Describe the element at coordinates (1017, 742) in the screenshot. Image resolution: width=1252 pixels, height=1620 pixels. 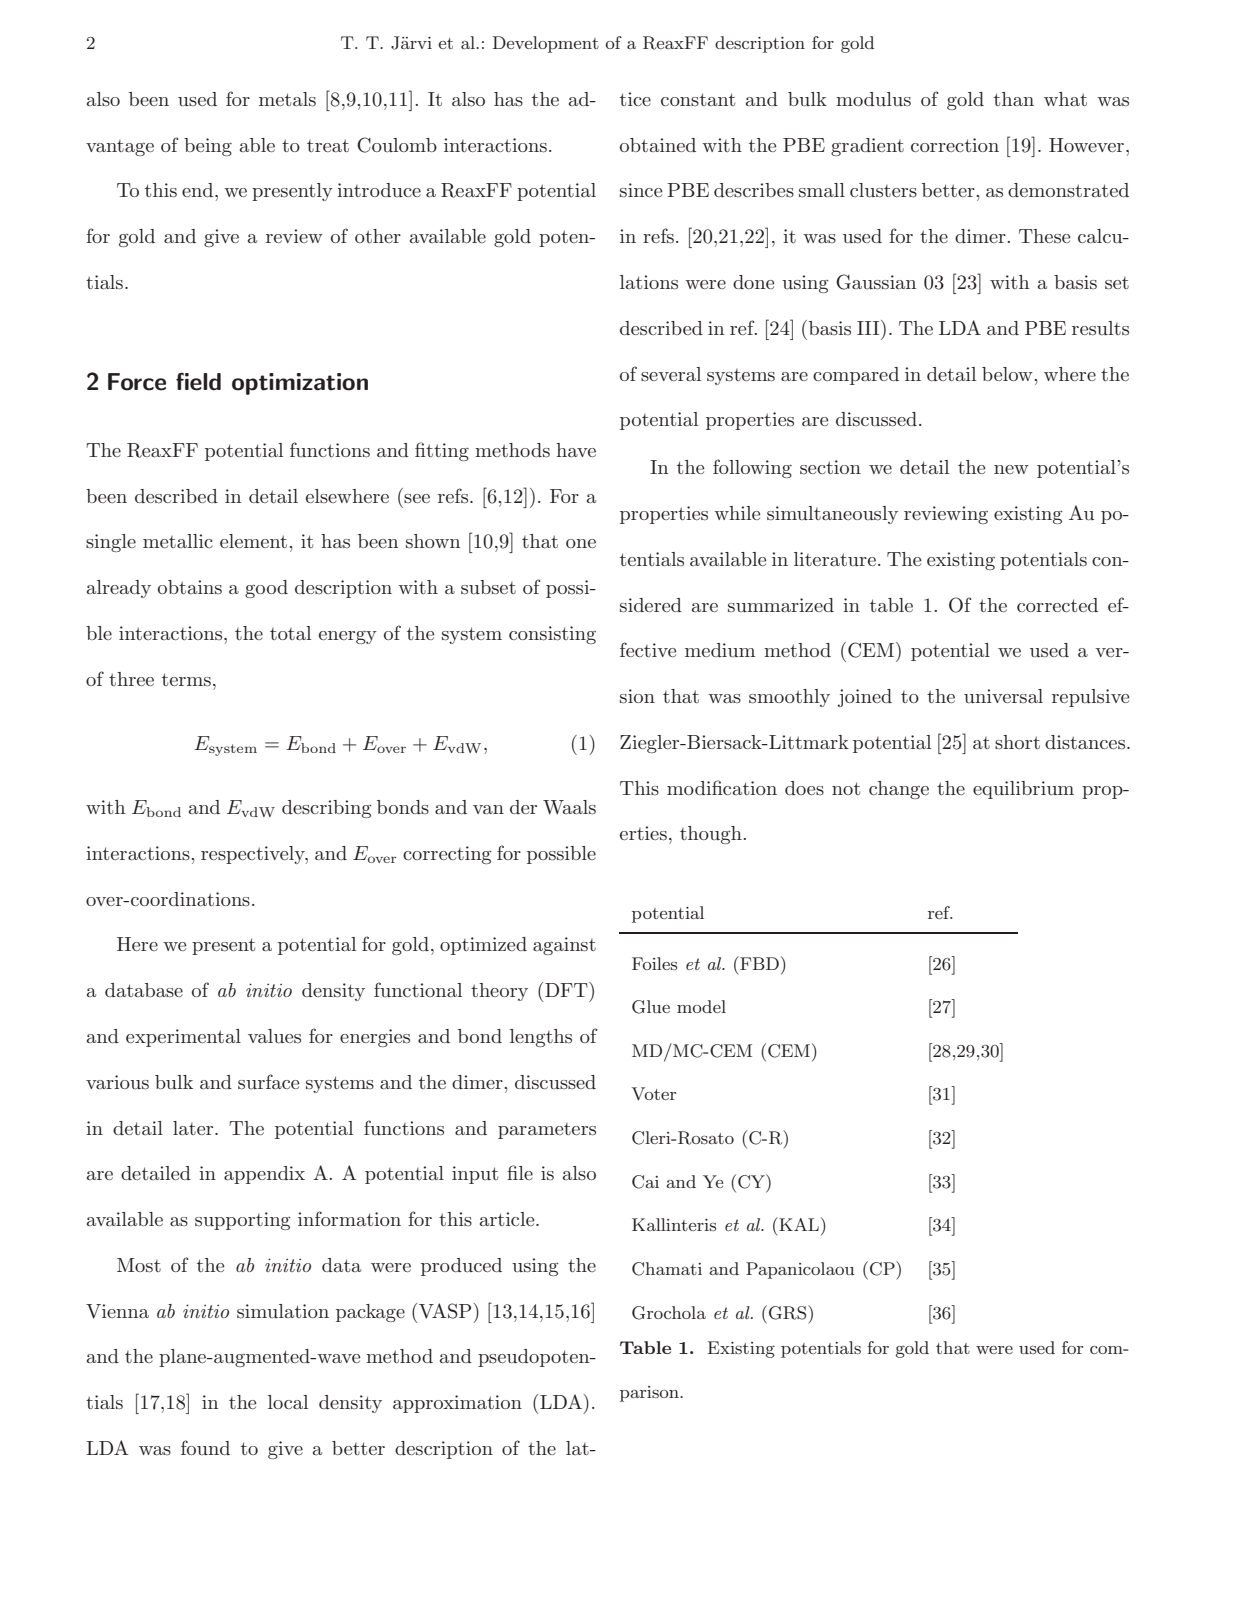
I see `short` at that location.
